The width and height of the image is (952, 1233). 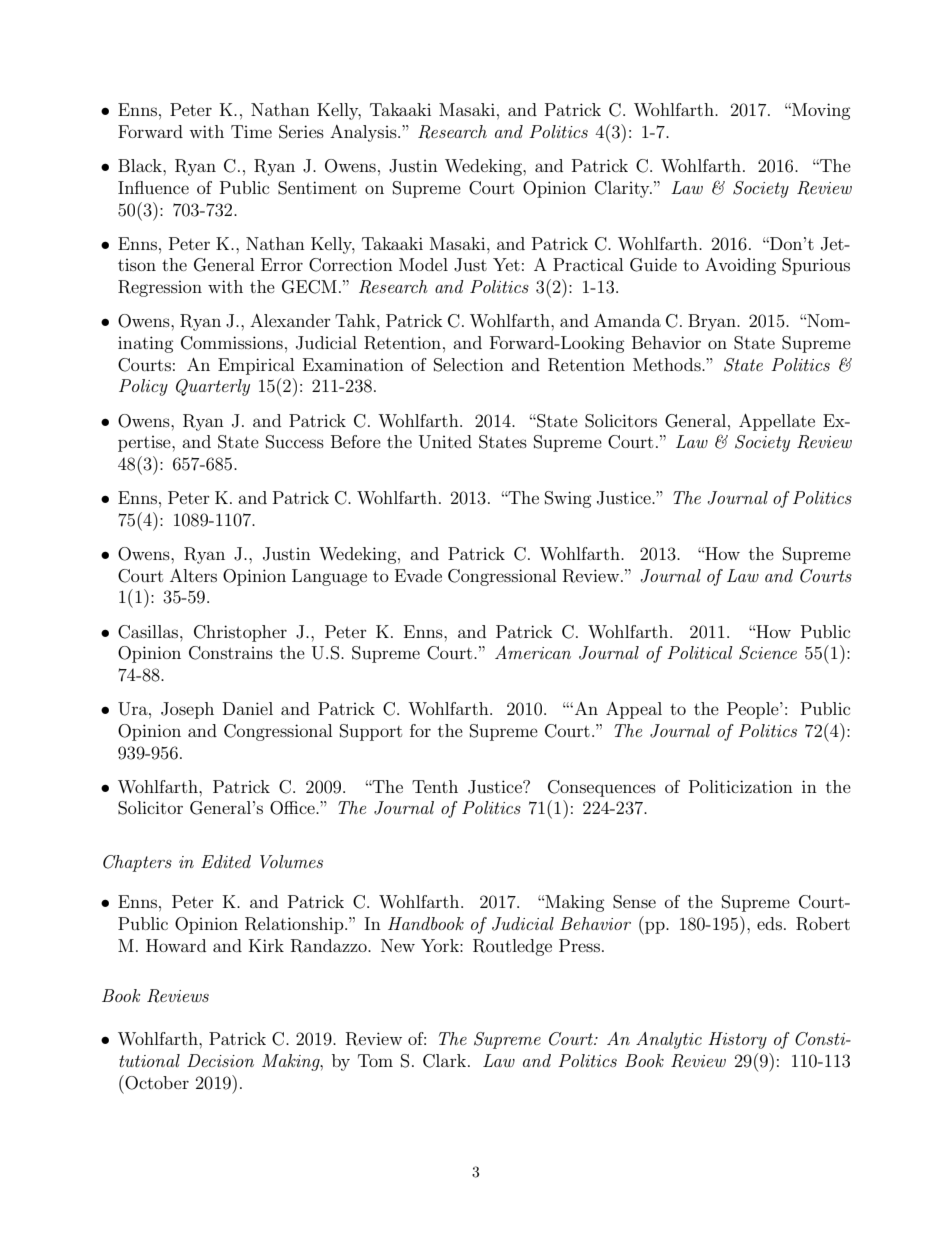 What do you see at coordinates (737, 1040) in the image?
I see `History` at bounding box center [737, 1040].
